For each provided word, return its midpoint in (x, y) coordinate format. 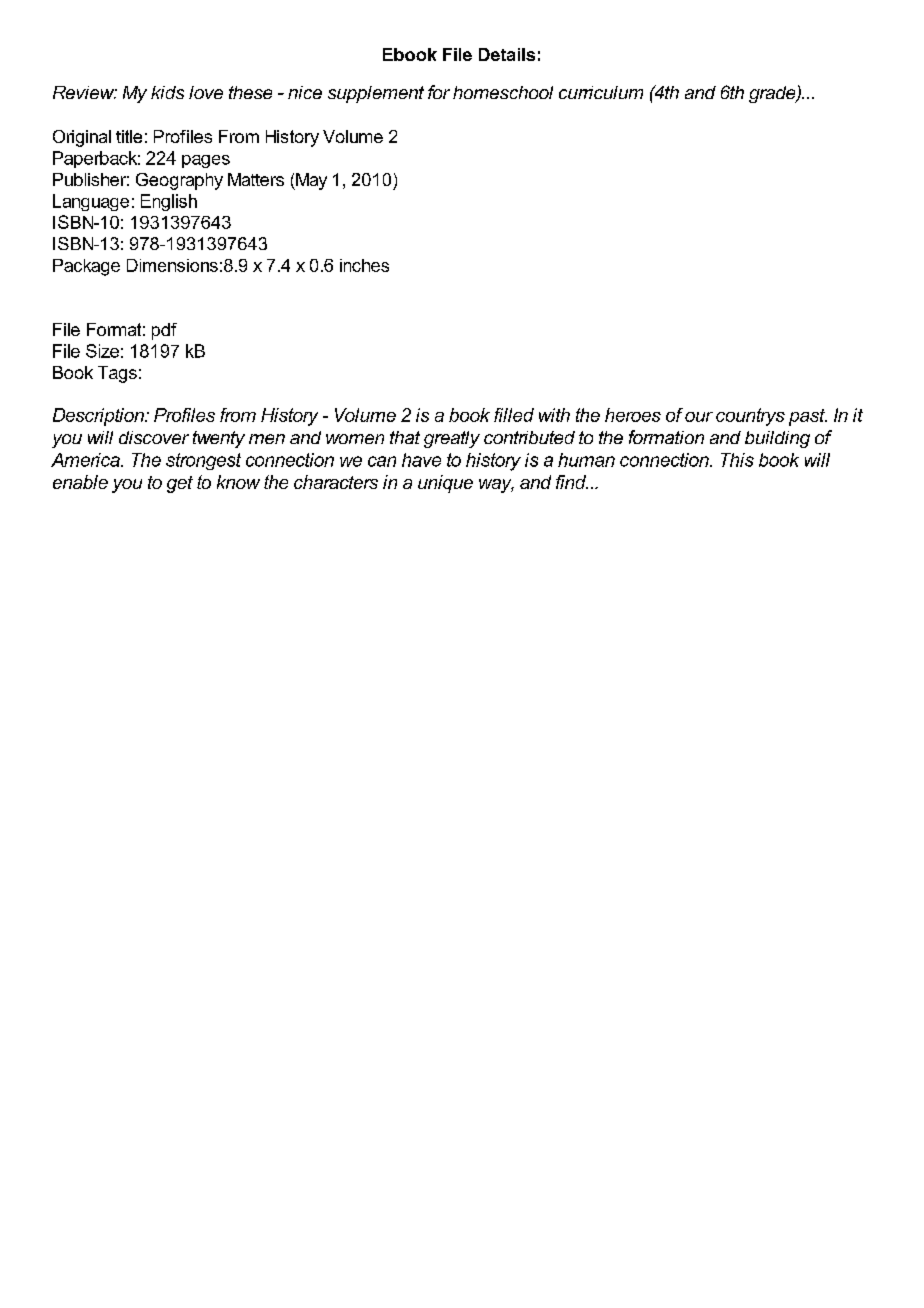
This (737, 460)
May (310, 181)
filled (514, 415)
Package (86, 267)
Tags (117, 374)
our (699, 417)
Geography (179, 181)
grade (773, 94)
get (180, 484)
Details (507, 54)
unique (445, 484)
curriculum (601, 92)
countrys (750, 417)
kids (167, 92)
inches (364, 265)
